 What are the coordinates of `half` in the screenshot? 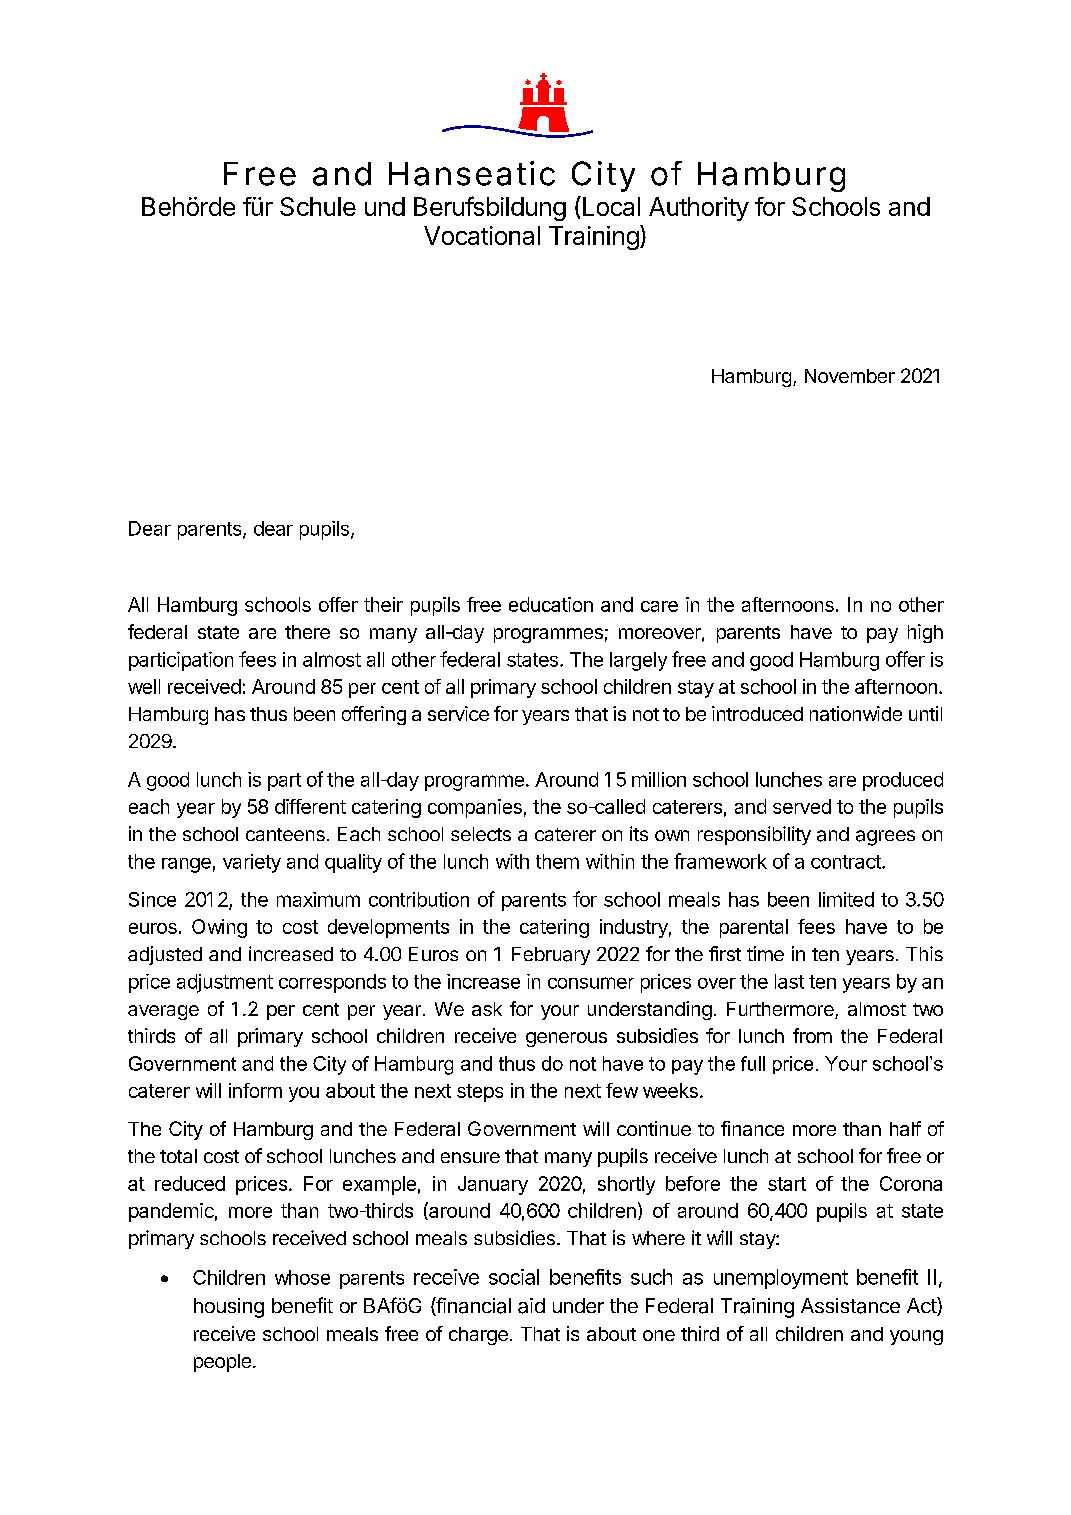 It's located at (905, 1128).
